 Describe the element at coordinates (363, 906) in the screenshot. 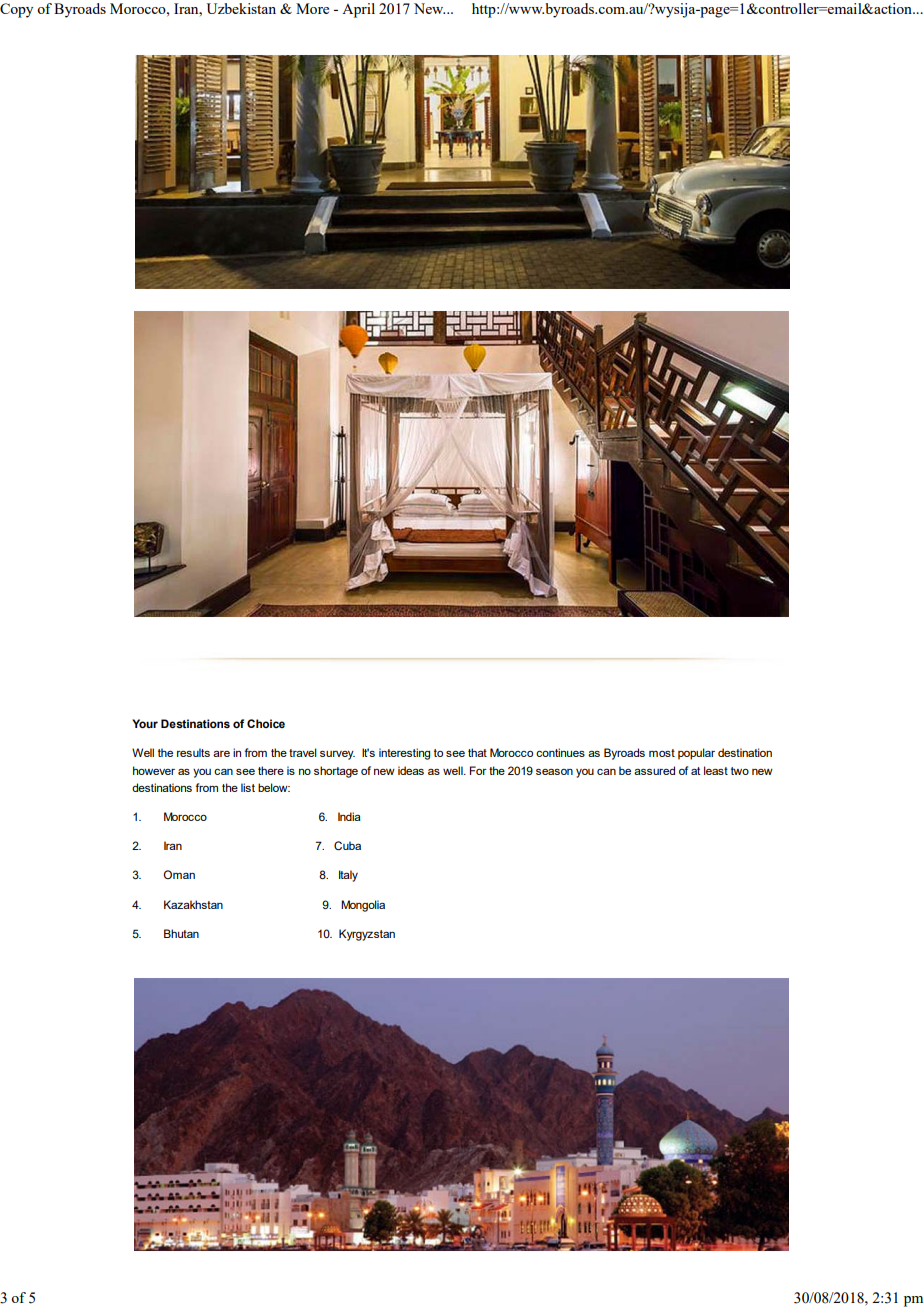

I see `Mongolia` at that location.
